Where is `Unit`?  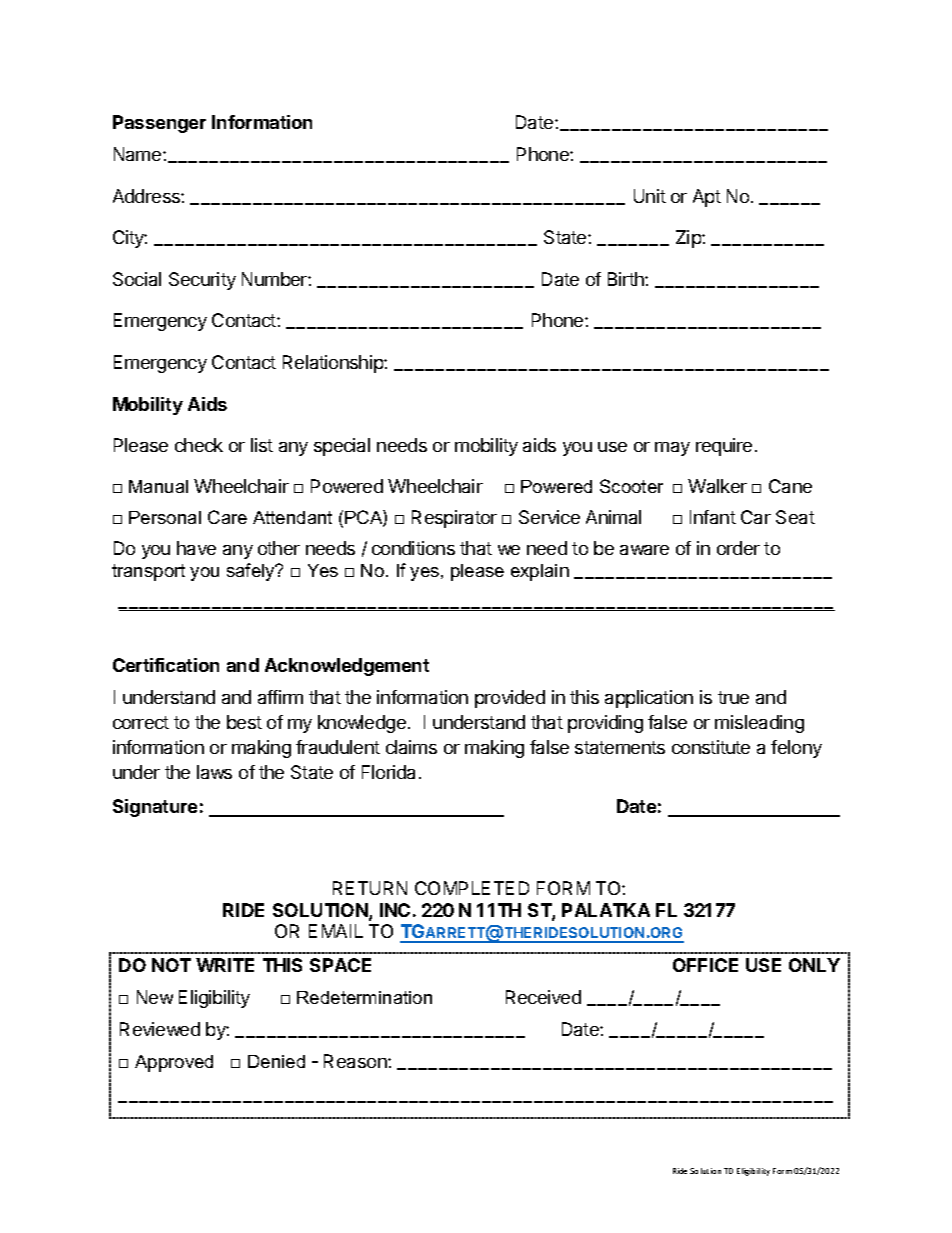 Unit is located at coordinates (650, 196).
